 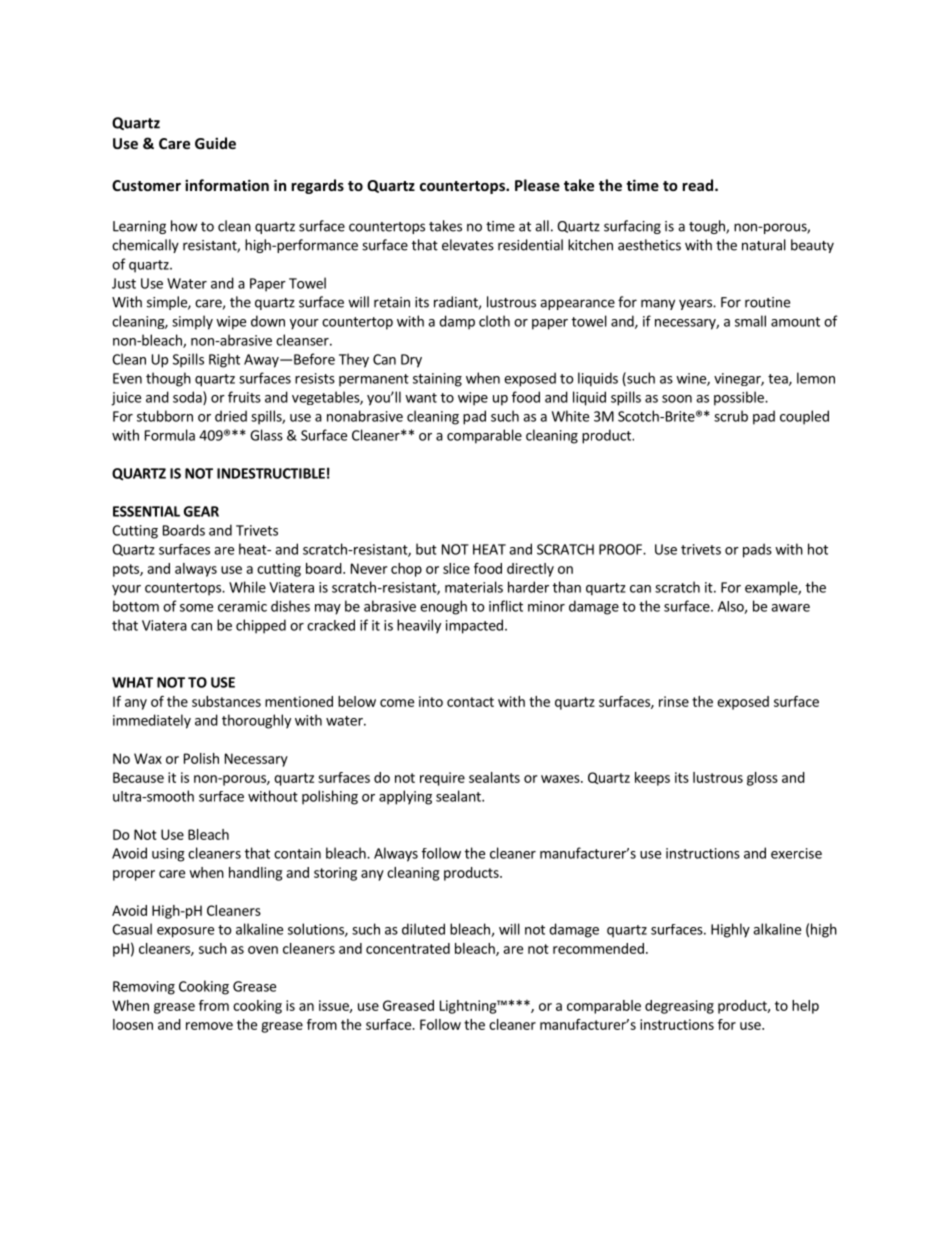 I want to click on read, so click(x=699, y=185).
